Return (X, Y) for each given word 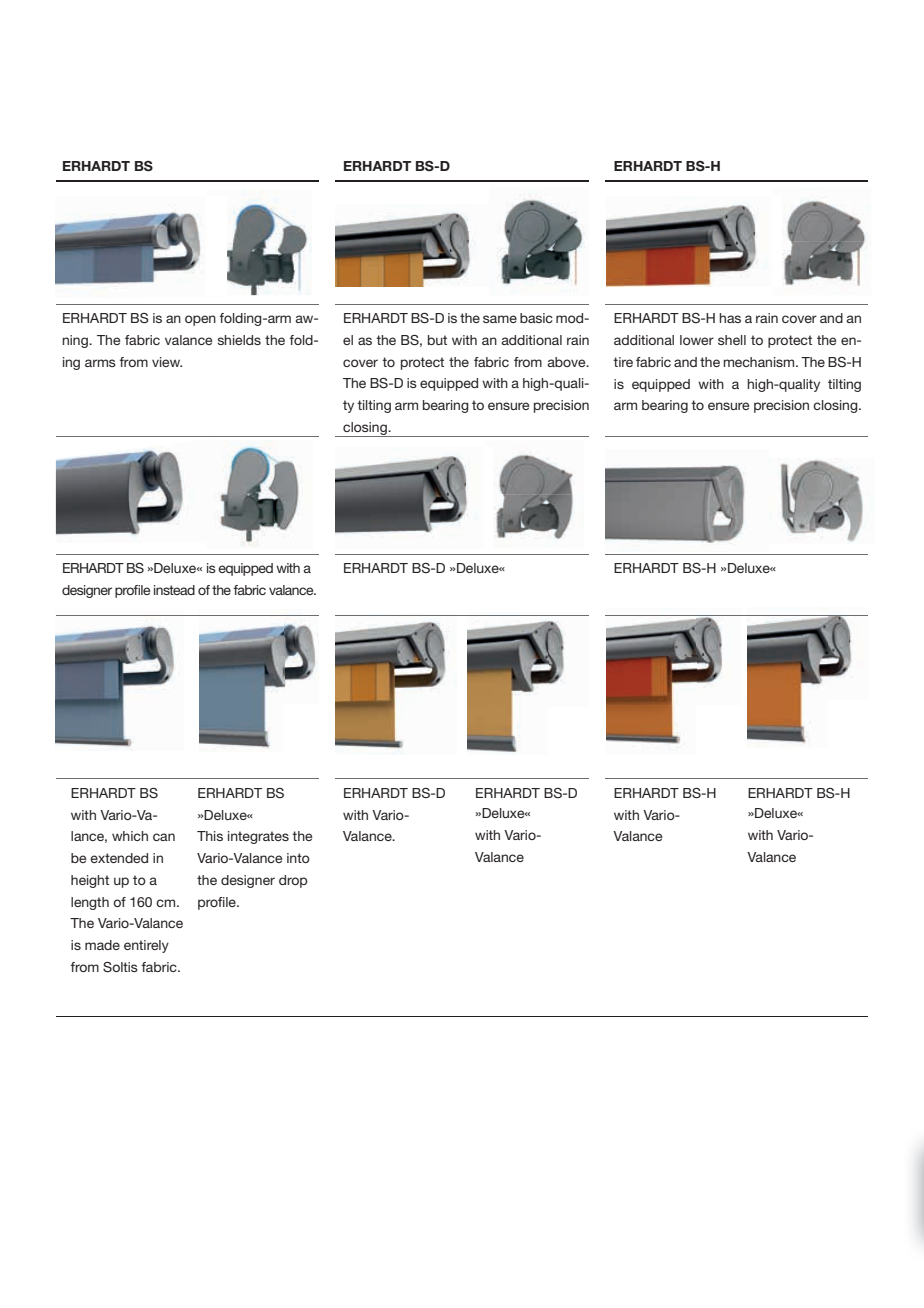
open (200, 320)
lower (697, 340)
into (298, 858)
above (567, 362)
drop (293, 881)
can (164, 837)
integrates (258, 837)
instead (174, 590)
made (102, 945)
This (210, 836)
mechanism (760, 362)
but (437, 340)
